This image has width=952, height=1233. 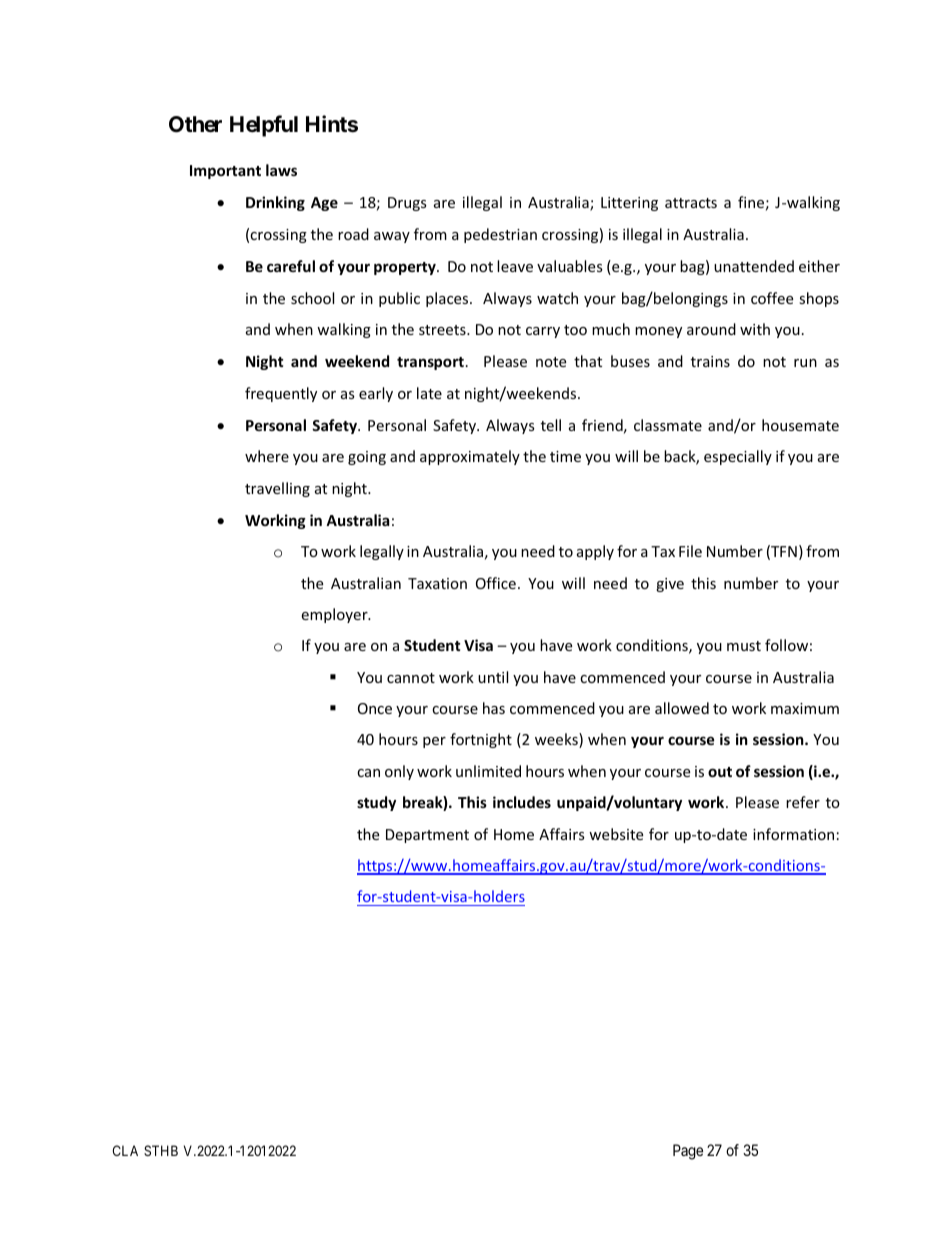 What do you see at coordinates (691, 203) in the image?
I see `attracts` at bounding box center [691, 203].
